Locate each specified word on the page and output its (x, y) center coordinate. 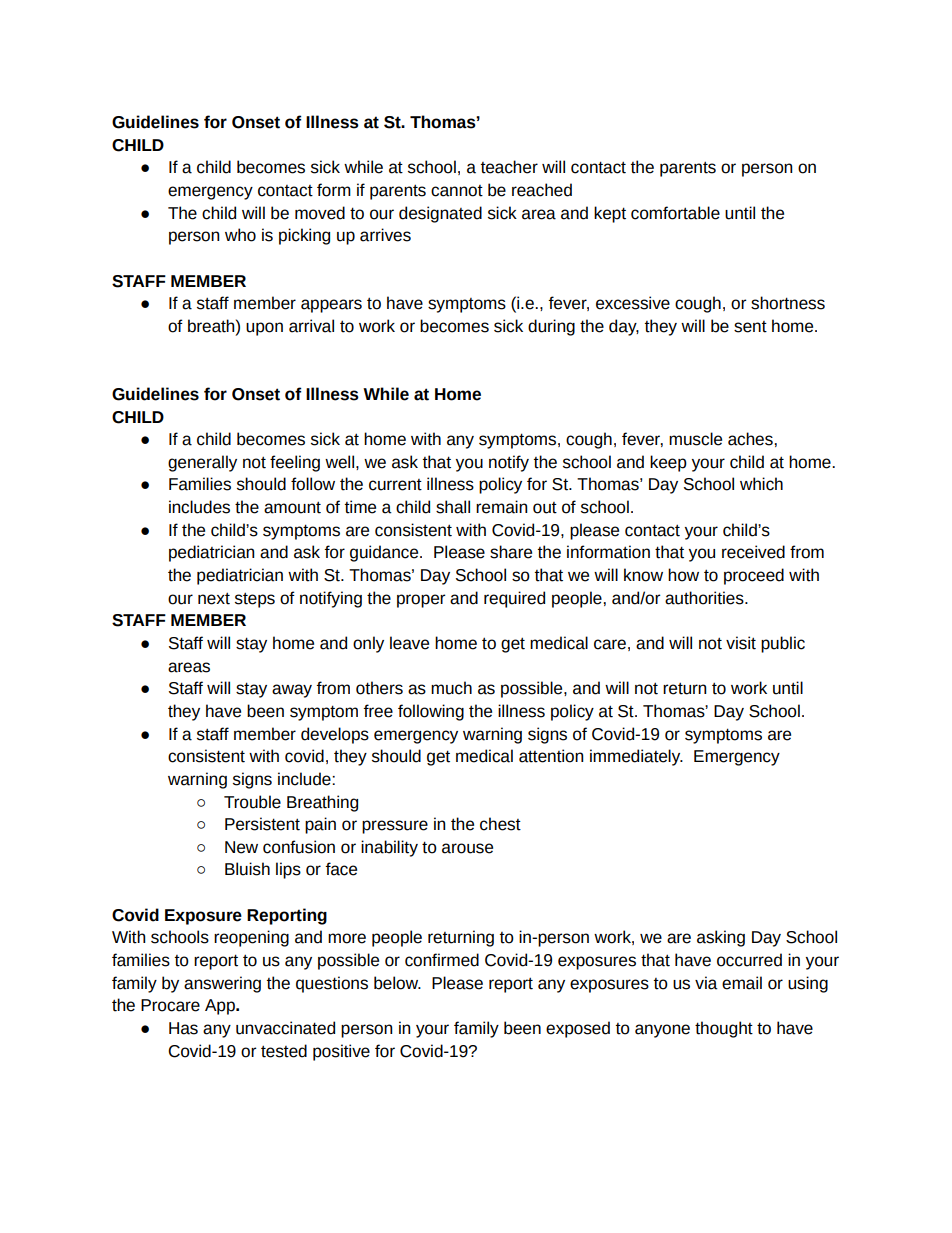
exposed (578, 1029)
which (761, 484)
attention (551, 756)
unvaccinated (285, 1028)
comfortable (675, 213)
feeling (295, 463)
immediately (636, 757)
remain (501, 507)
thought (724, 1029)
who (240, 235)
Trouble (252, 802)
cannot (457, 191)
